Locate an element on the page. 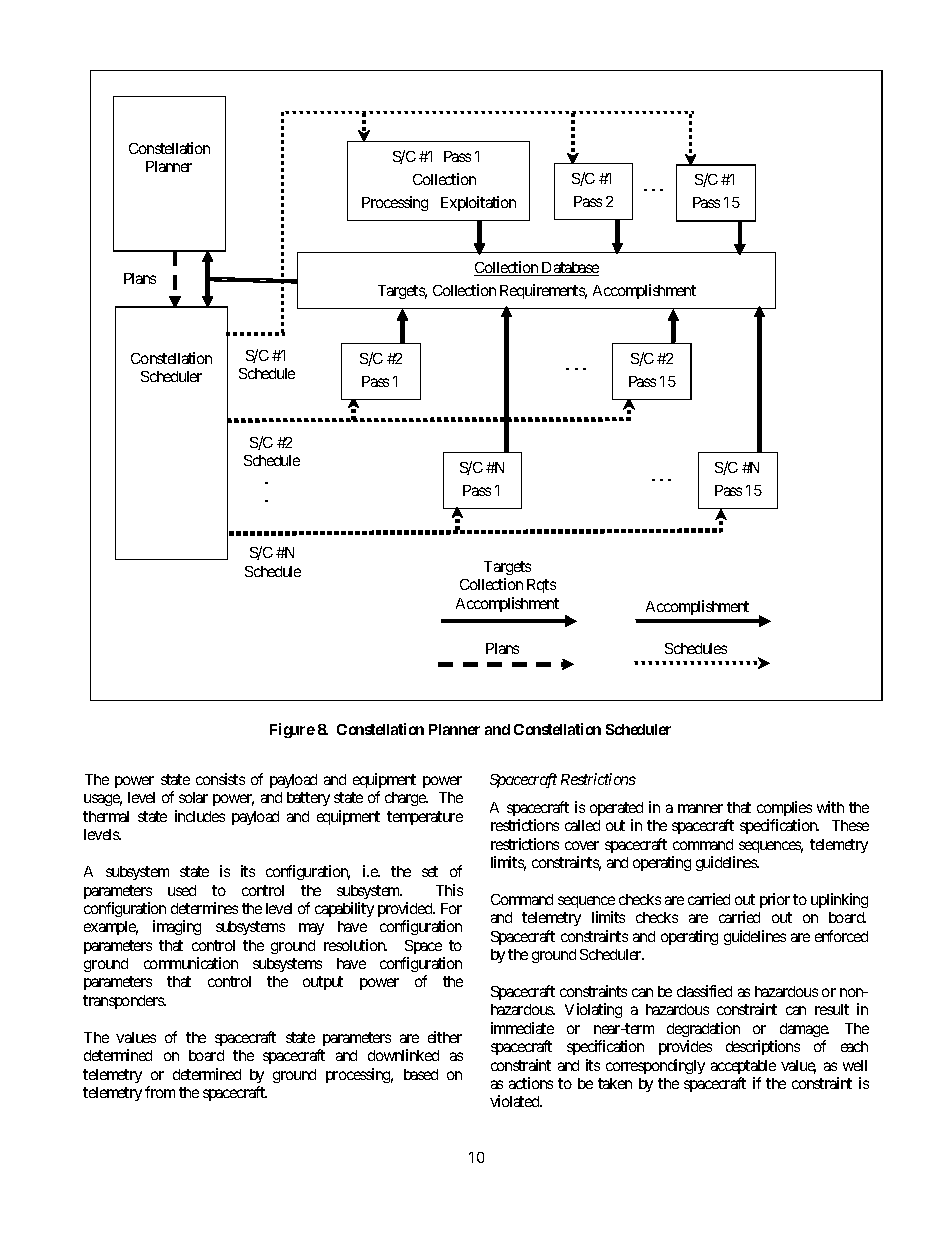 The height and width of the page is (1233, 952). Figure is located at coordinates (292, 730).
